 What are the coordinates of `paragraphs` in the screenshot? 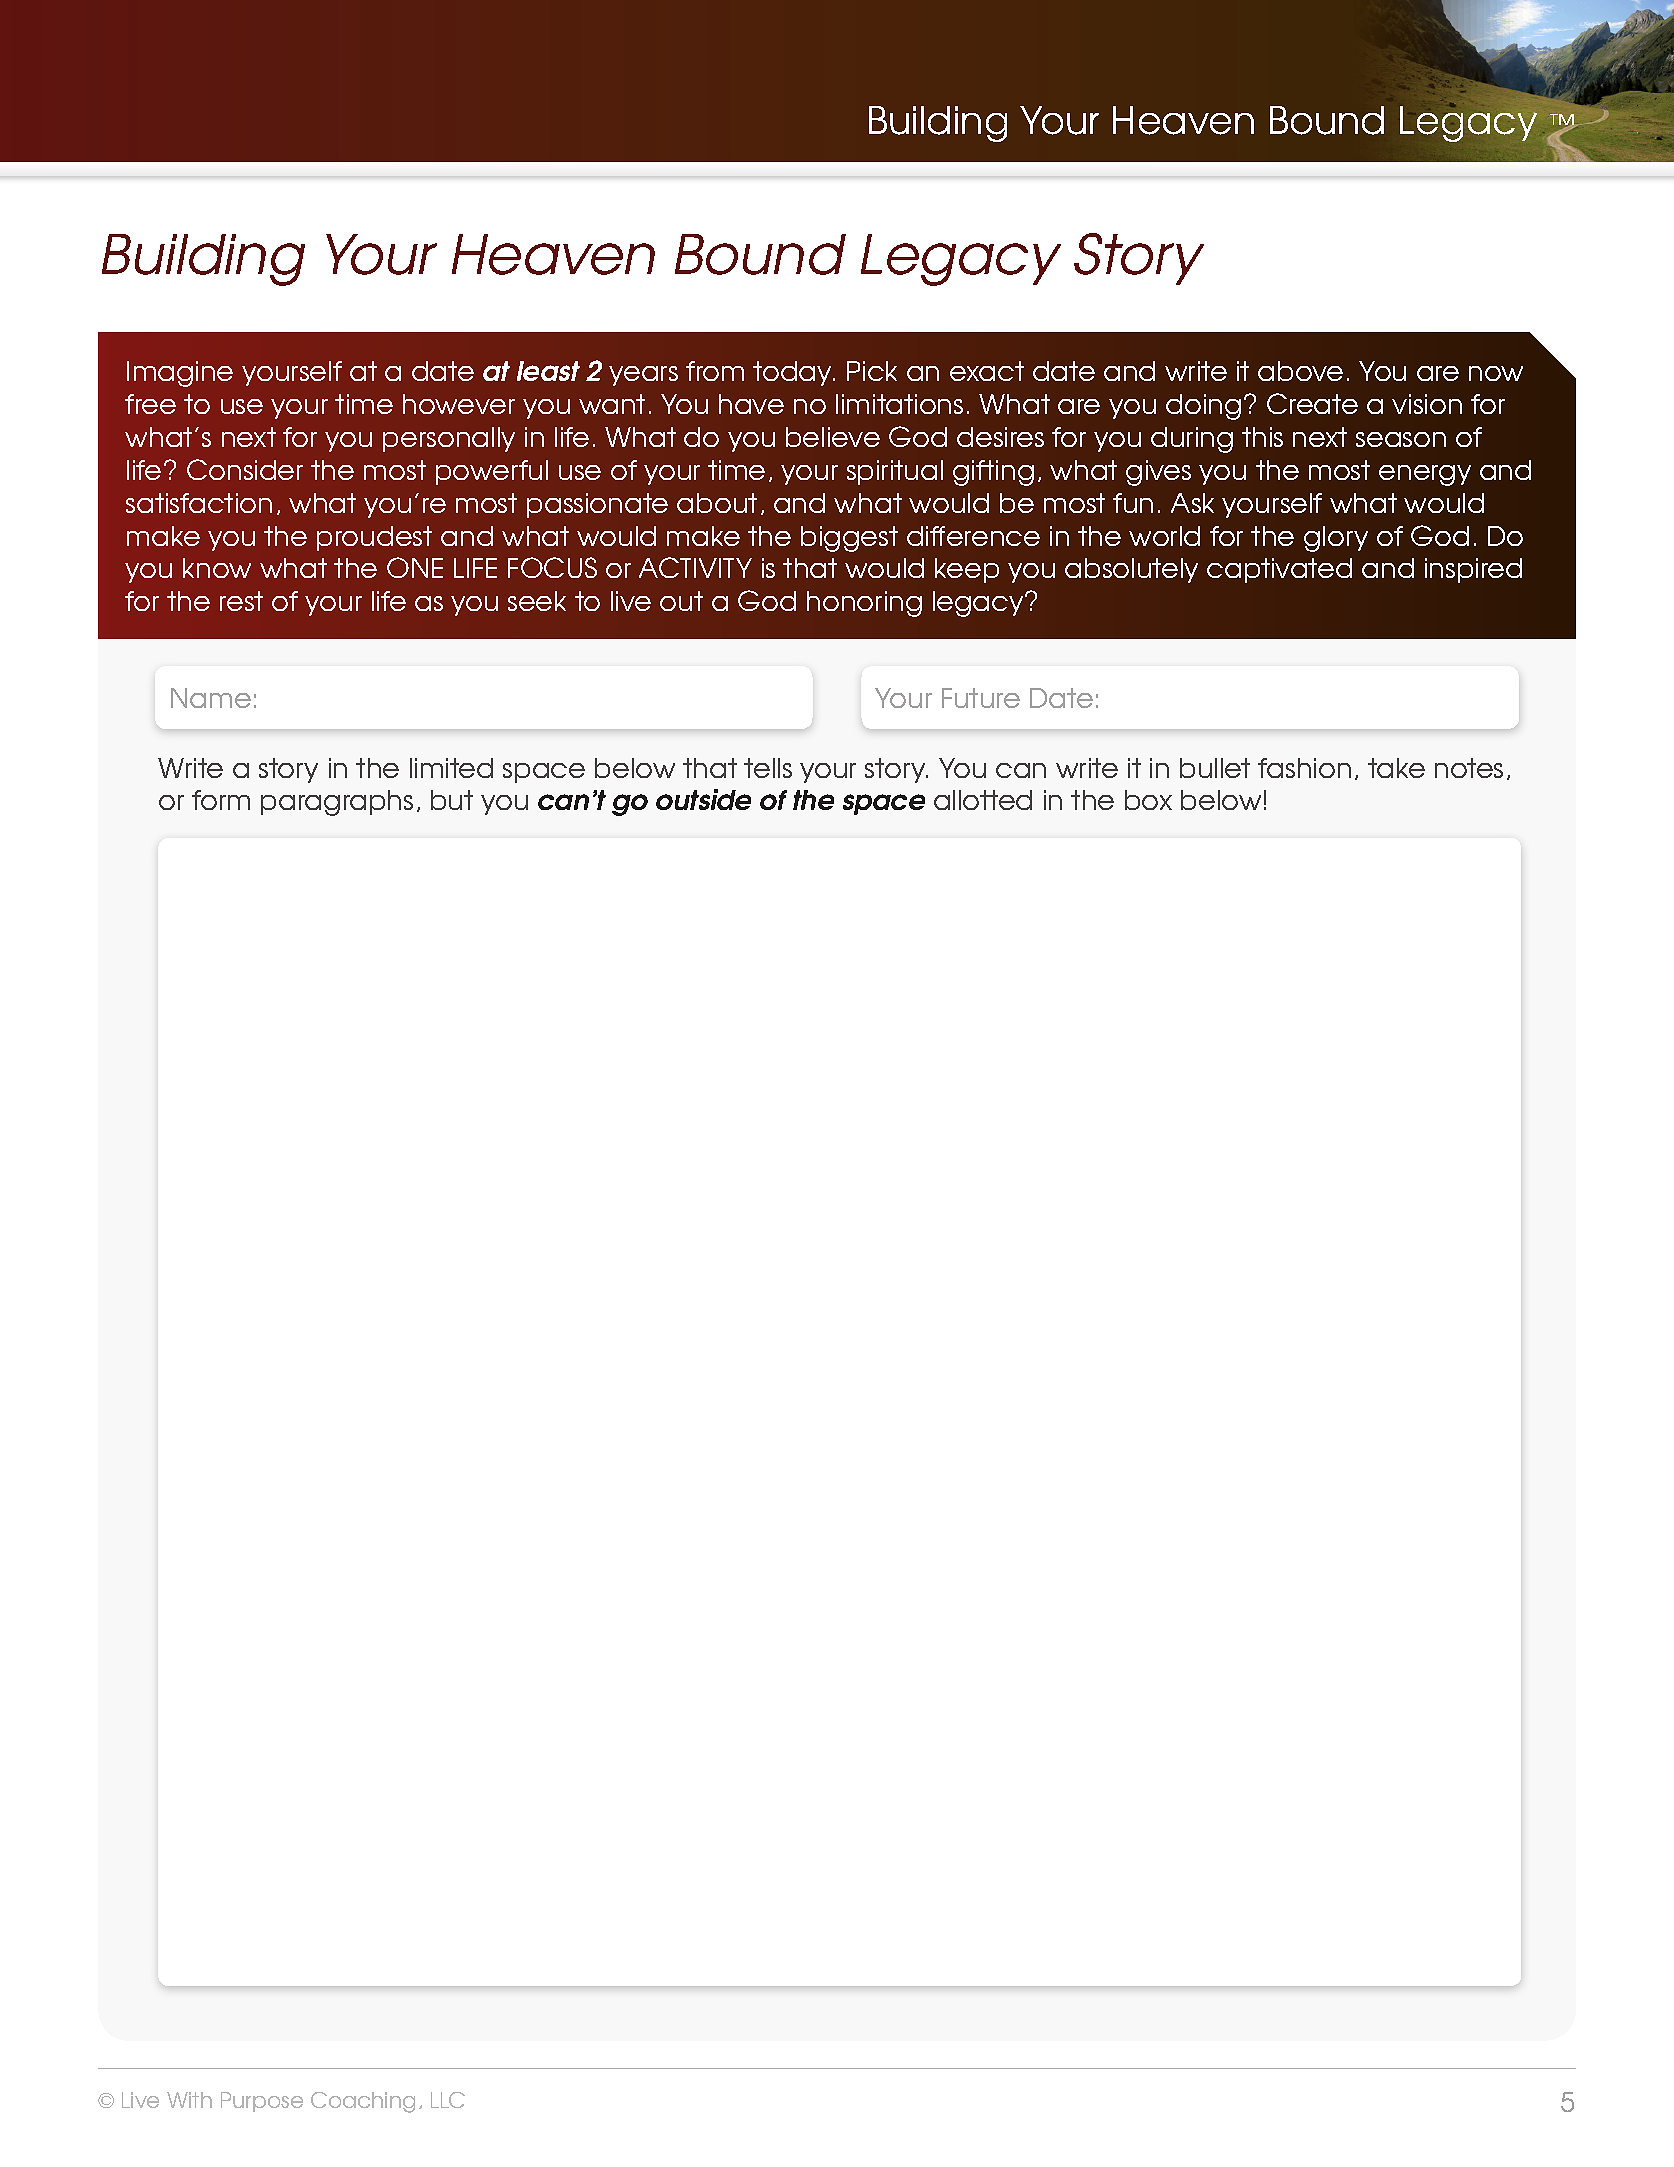 It's located at (337, 803).
